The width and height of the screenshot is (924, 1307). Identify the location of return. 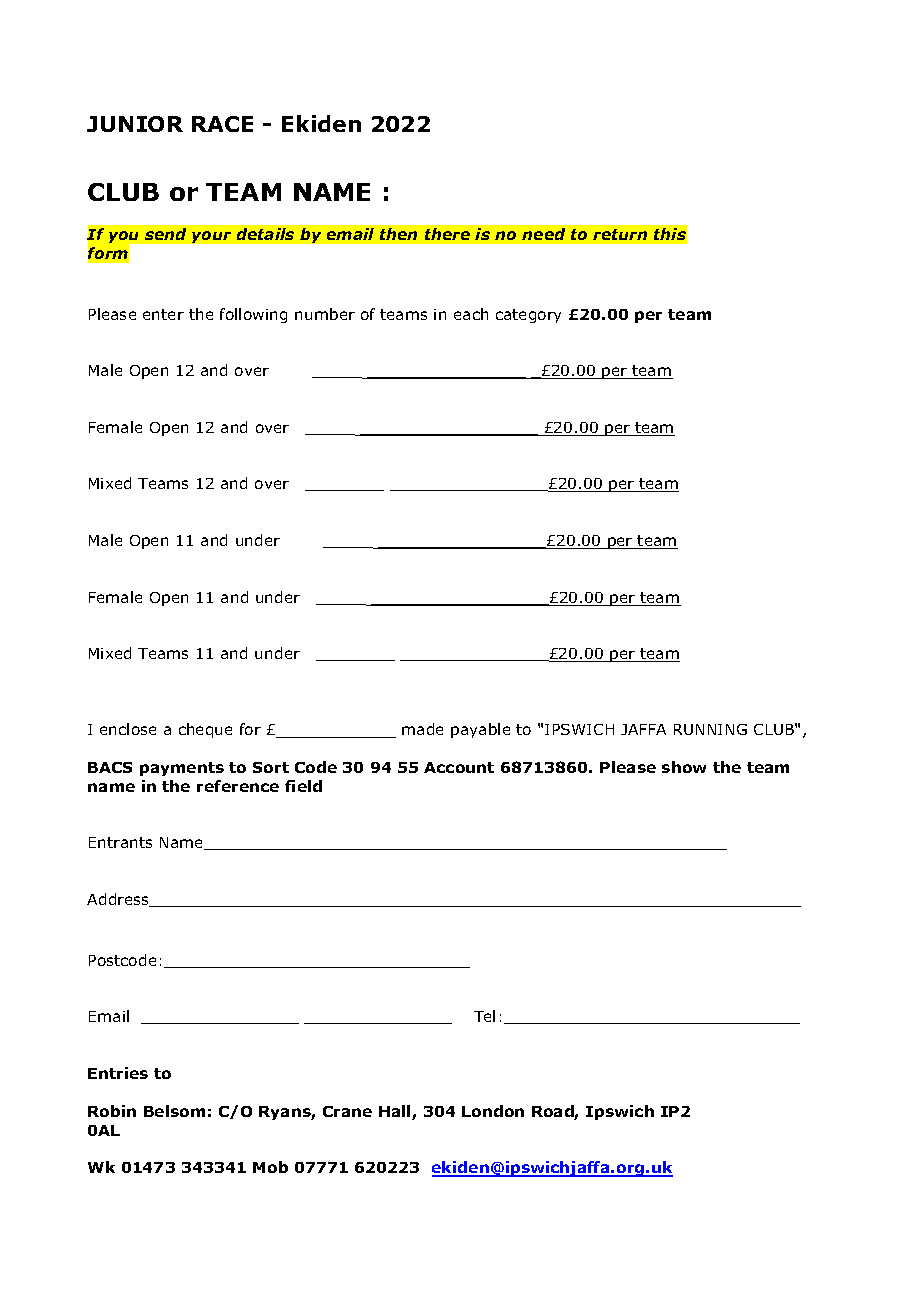
(620, 234).
